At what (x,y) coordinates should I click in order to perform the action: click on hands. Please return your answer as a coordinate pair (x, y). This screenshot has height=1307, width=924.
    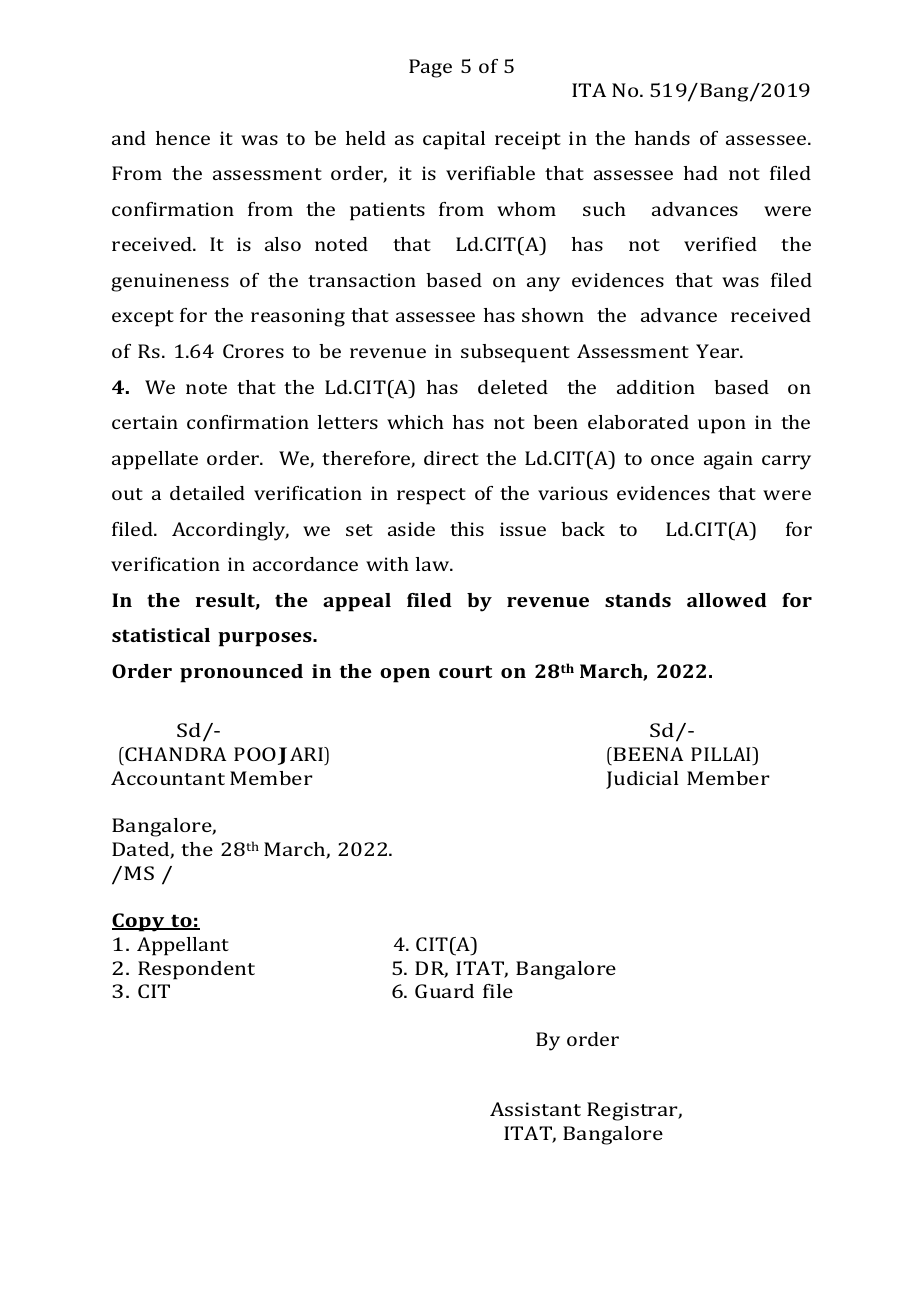
    Looking at the image, I should click on (662, 138).
